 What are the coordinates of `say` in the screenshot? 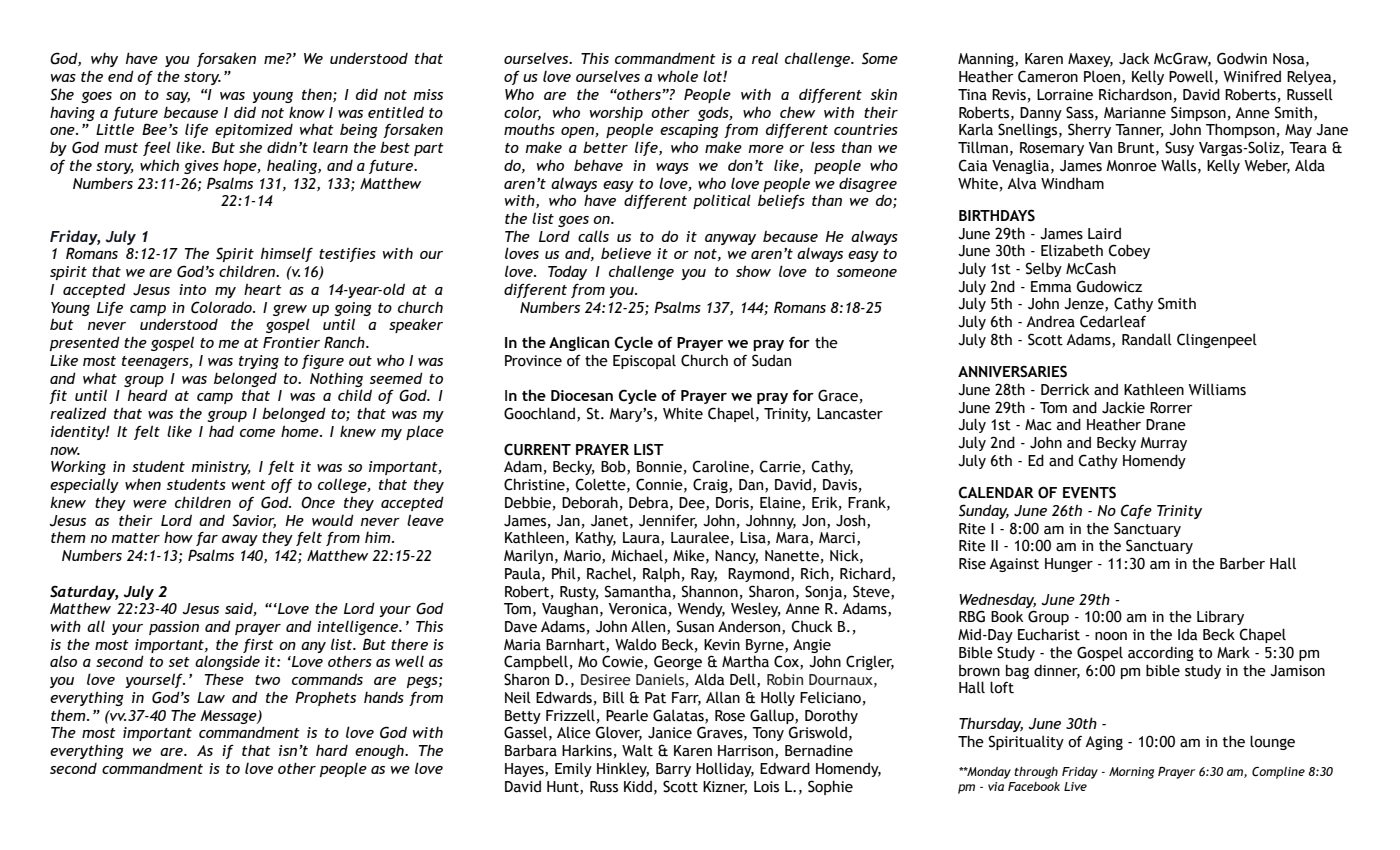 It's located at (178, 97).
